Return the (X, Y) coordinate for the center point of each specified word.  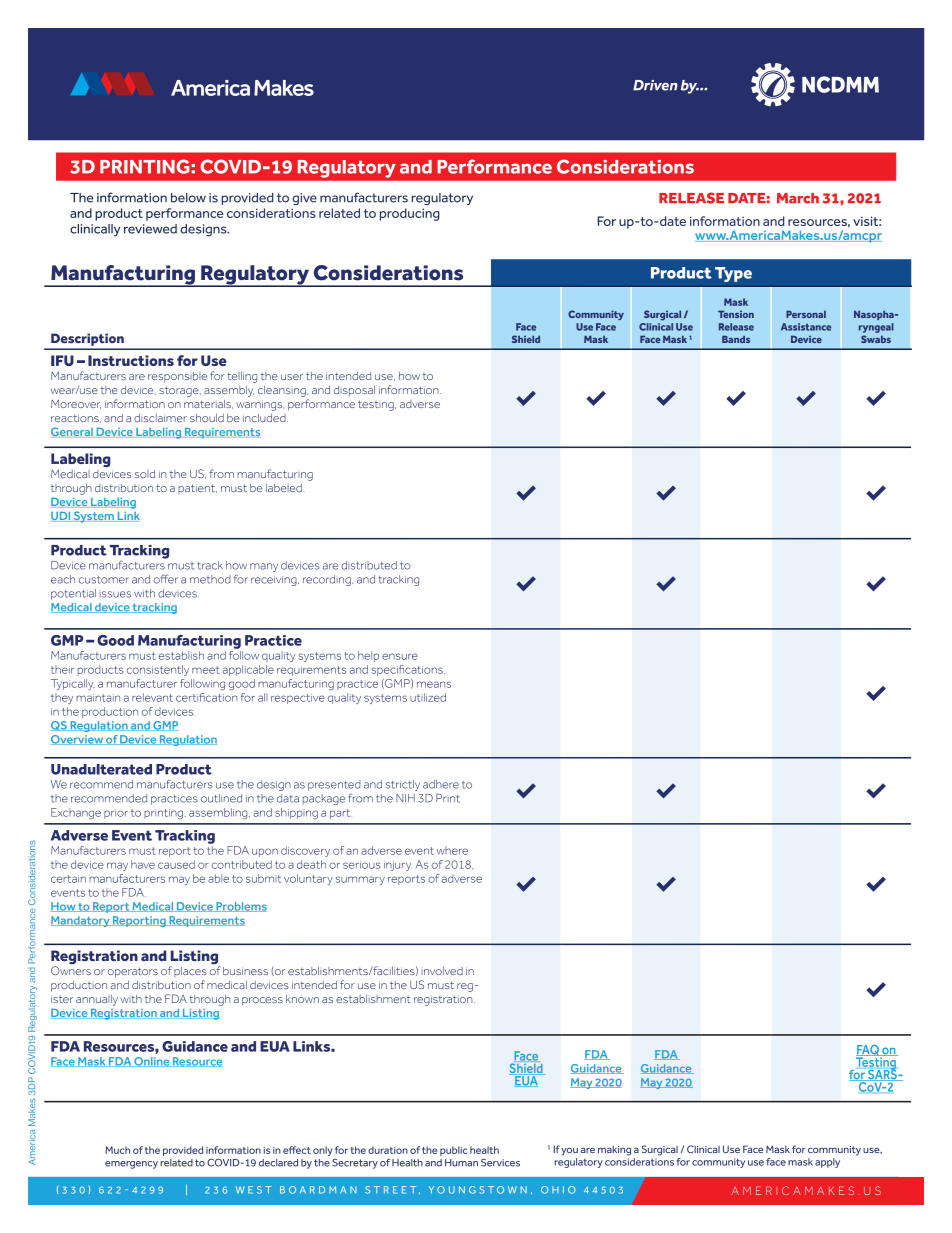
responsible (177, 377)
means (434, 684)
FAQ (868, 1051)
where (452, 850)
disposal (354, 391)
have (143, 864)
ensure (400, 656)
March (798, 198)
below (188, 198)
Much (117, 1150)
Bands (736, 339)
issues (115, 594)
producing (410, 214)
